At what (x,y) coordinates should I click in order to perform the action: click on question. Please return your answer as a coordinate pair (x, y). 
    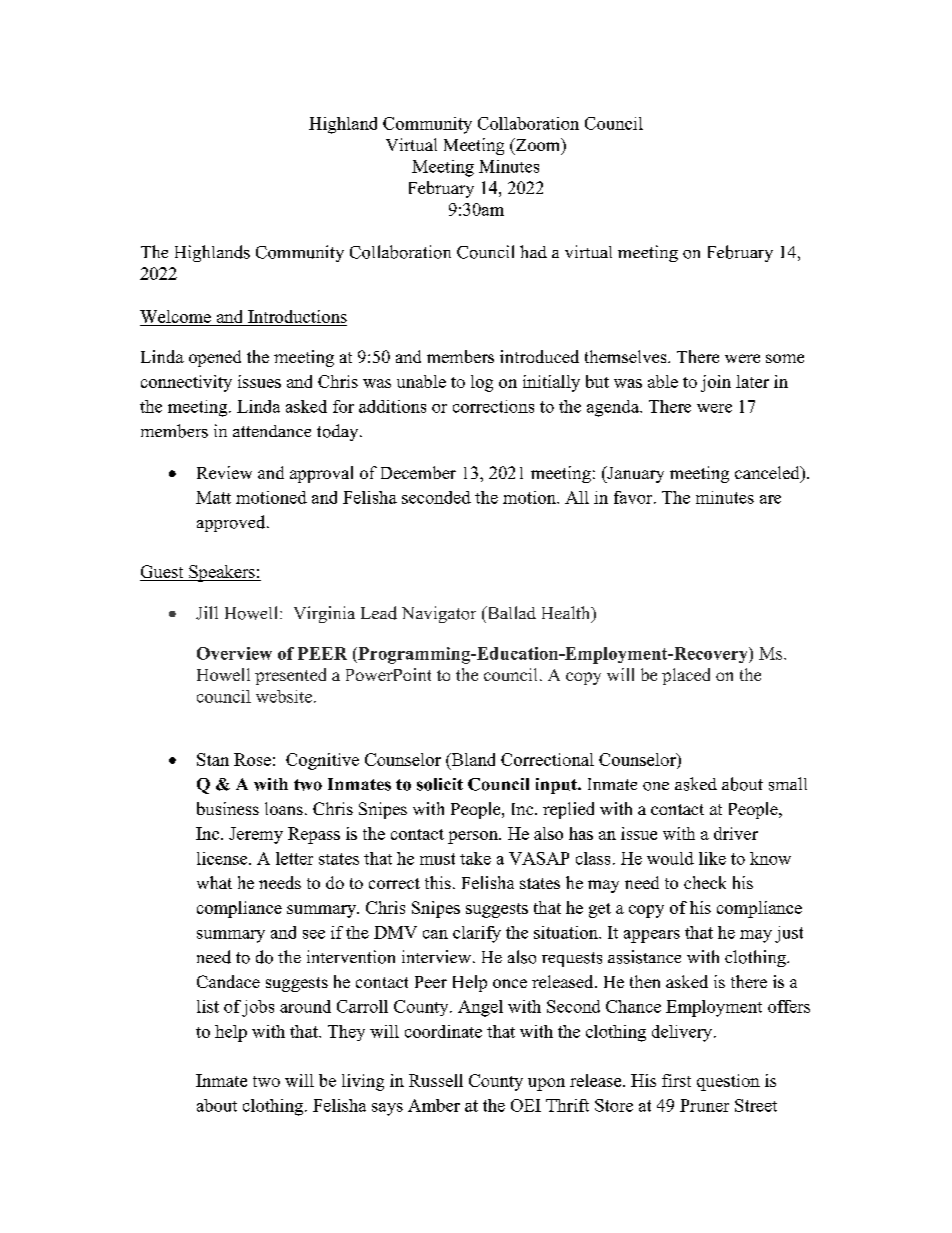
    Looking at the image, I should click on (728, 1082).
